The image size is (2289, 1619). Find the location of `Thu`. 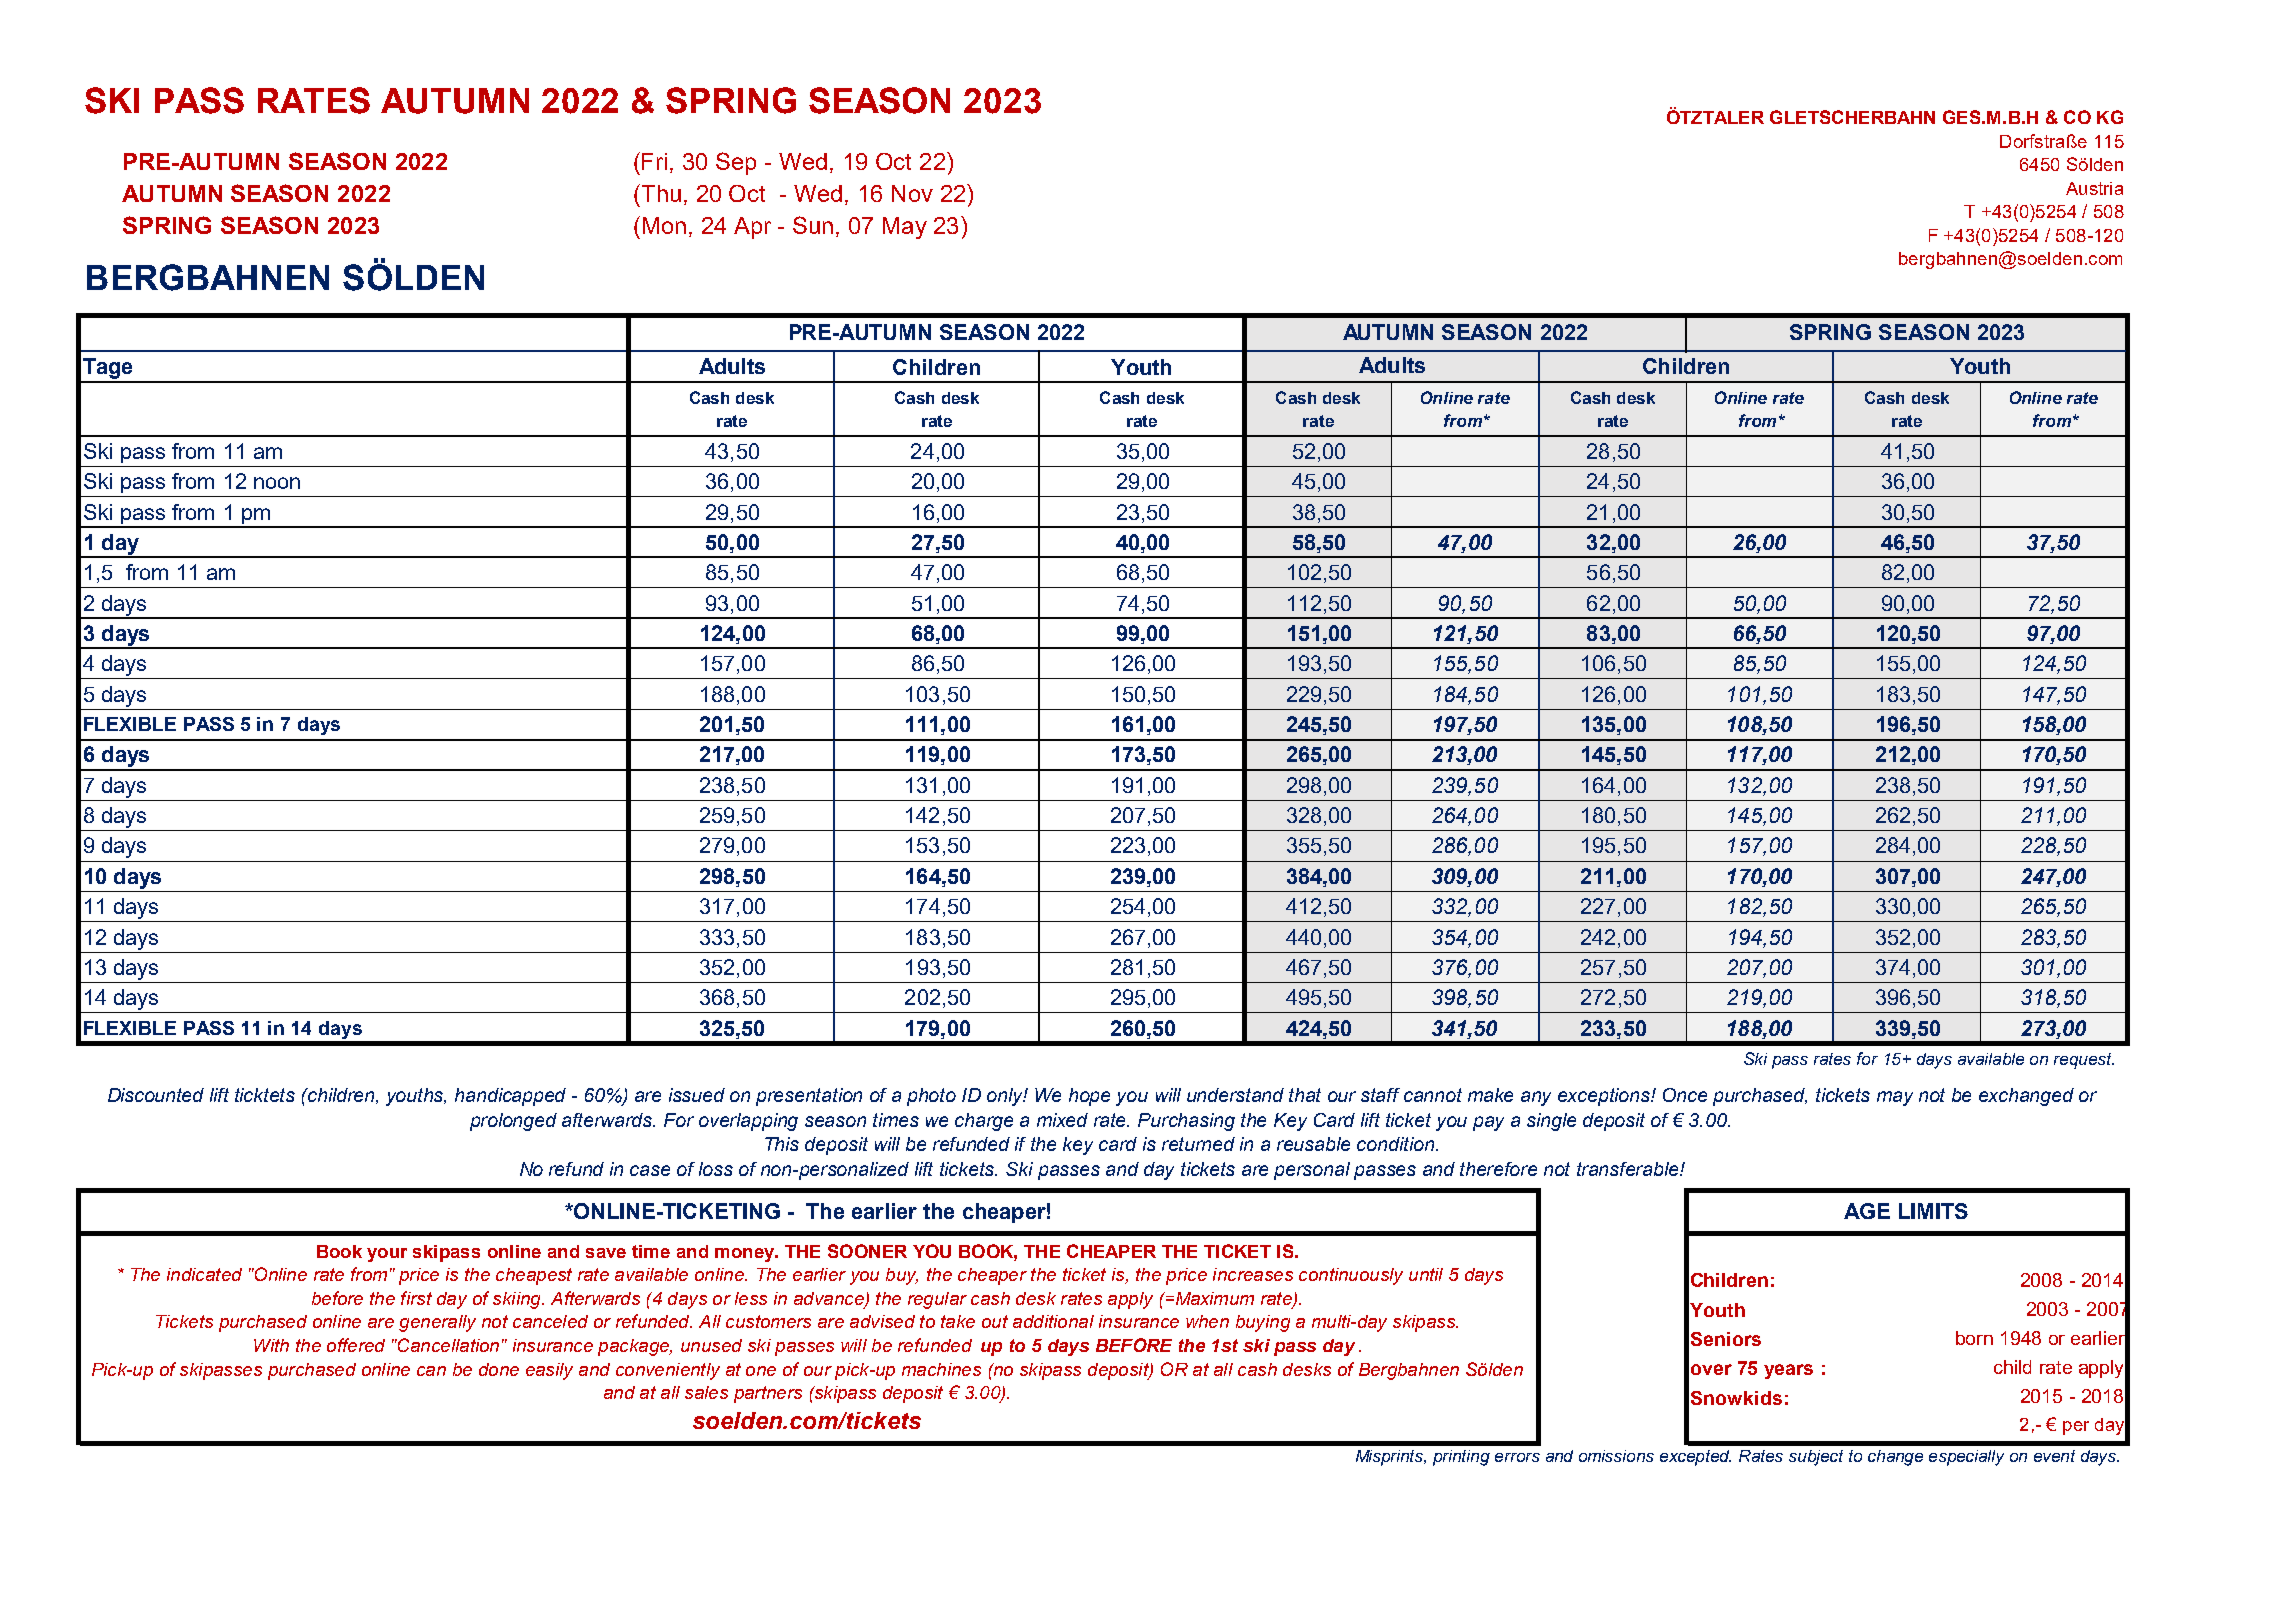

Thu is located at coordinates (660, 193).
